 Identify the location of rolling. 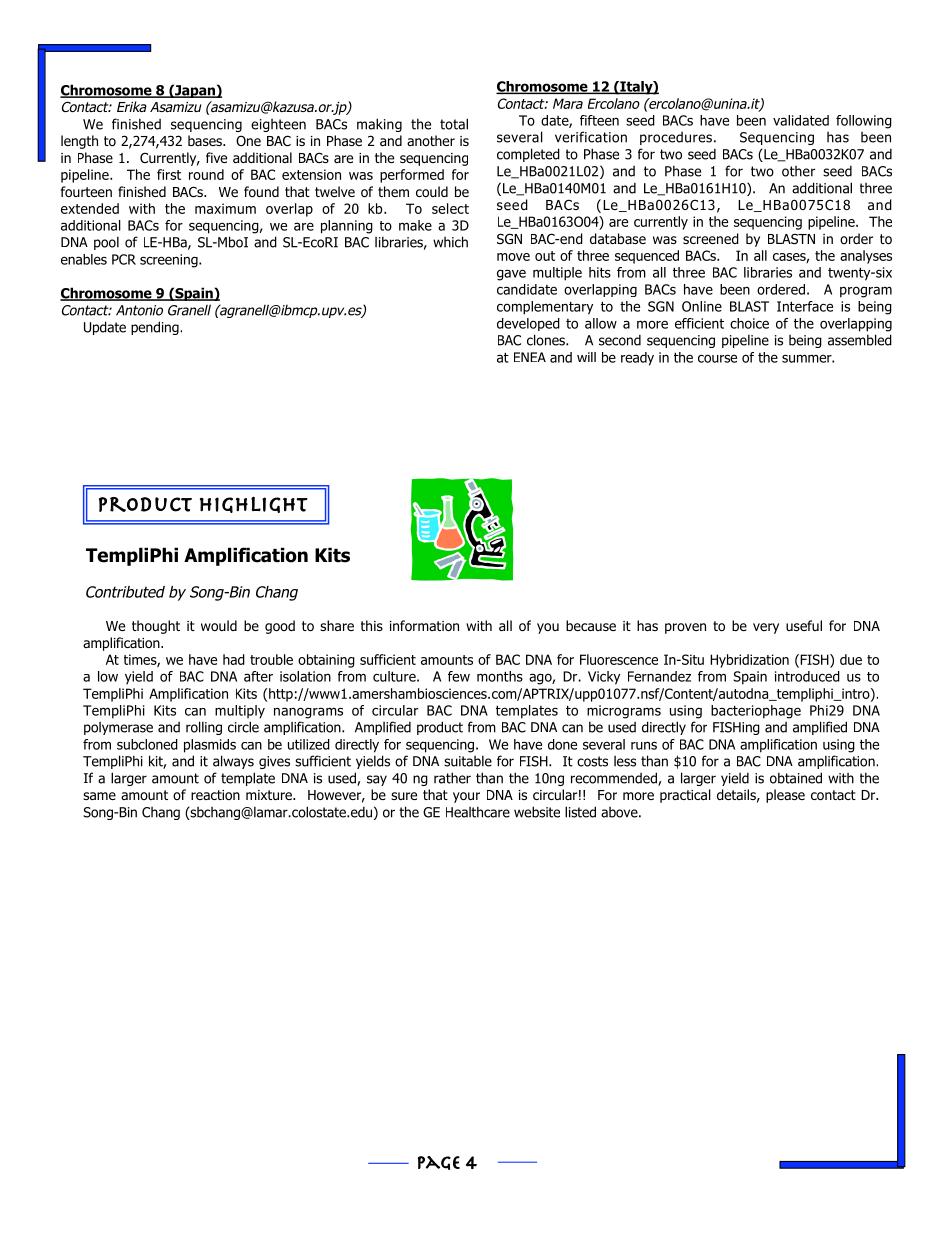
(204, 728).
